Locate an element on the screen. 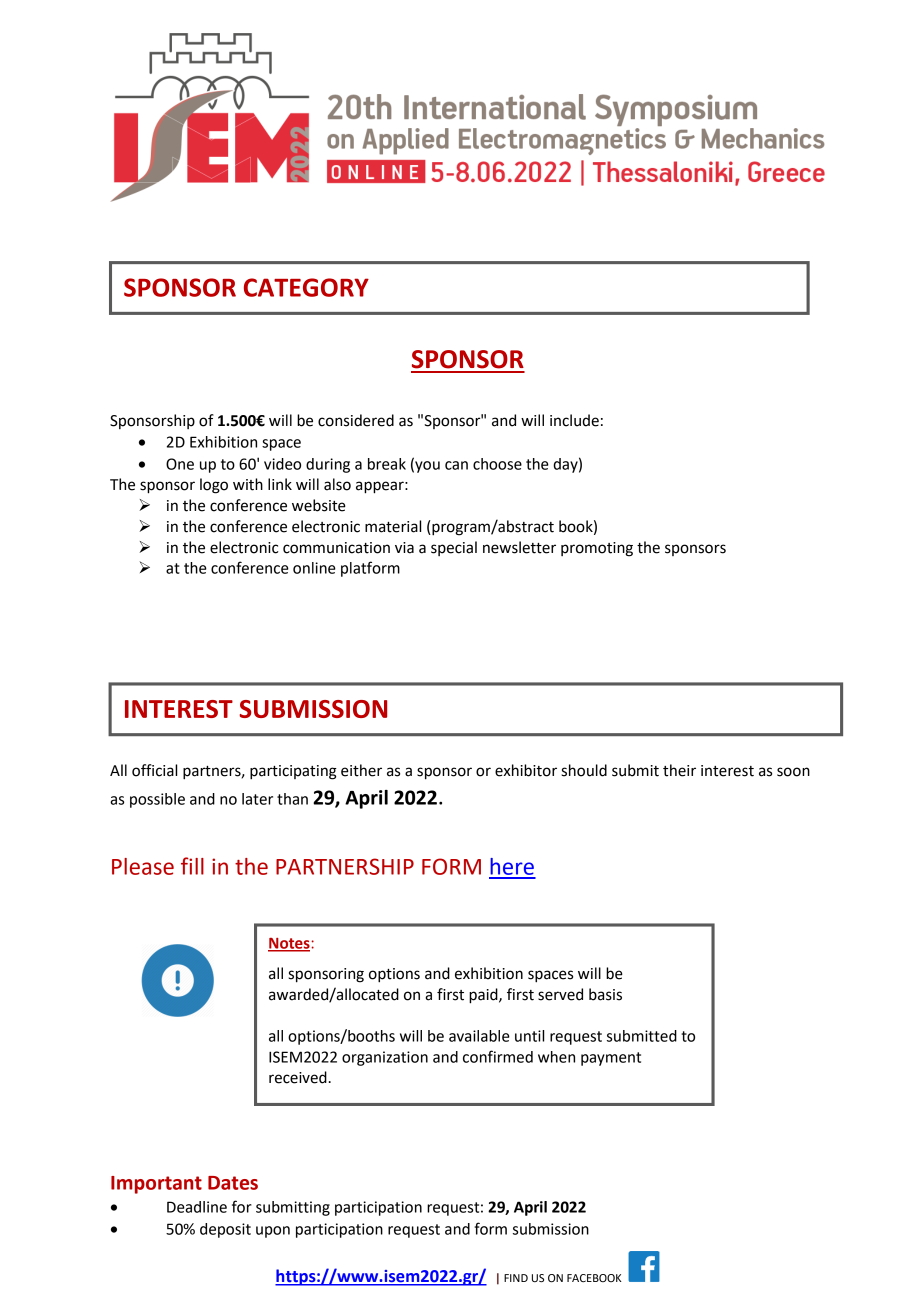  deposit is located at coordinates (225, 1230).
